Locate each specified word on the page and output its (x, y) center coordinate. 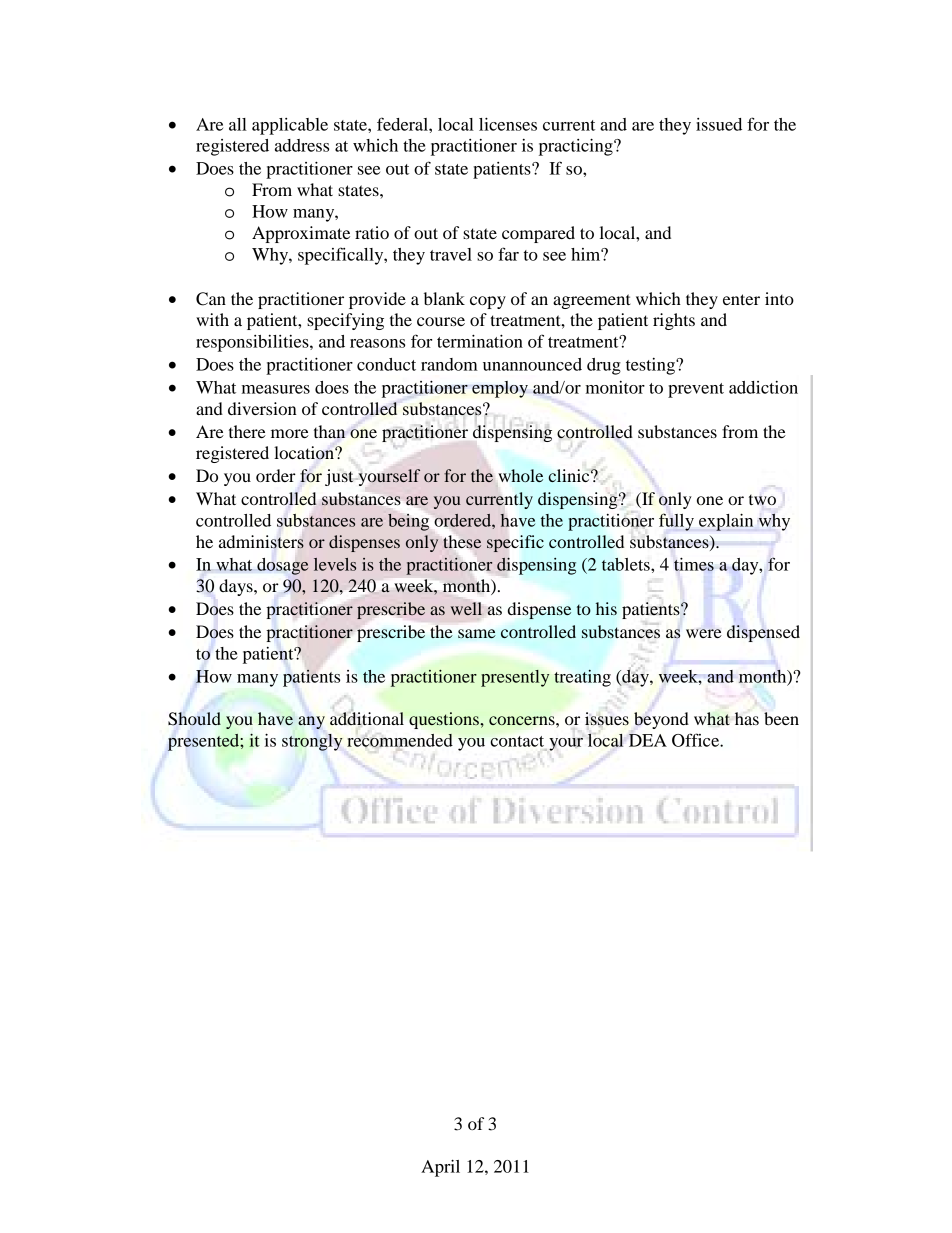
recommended (400, 740)
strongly (312, 742)
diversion (262, 408)
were (704, 633)
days (237, 587)
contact (517, 741)
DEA (648, 740)
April (440, 1168)
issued (719, 124)
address (302, 145)
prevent (696, 390)
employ (500, 389)
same (477, 634)
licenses (508, 124)
